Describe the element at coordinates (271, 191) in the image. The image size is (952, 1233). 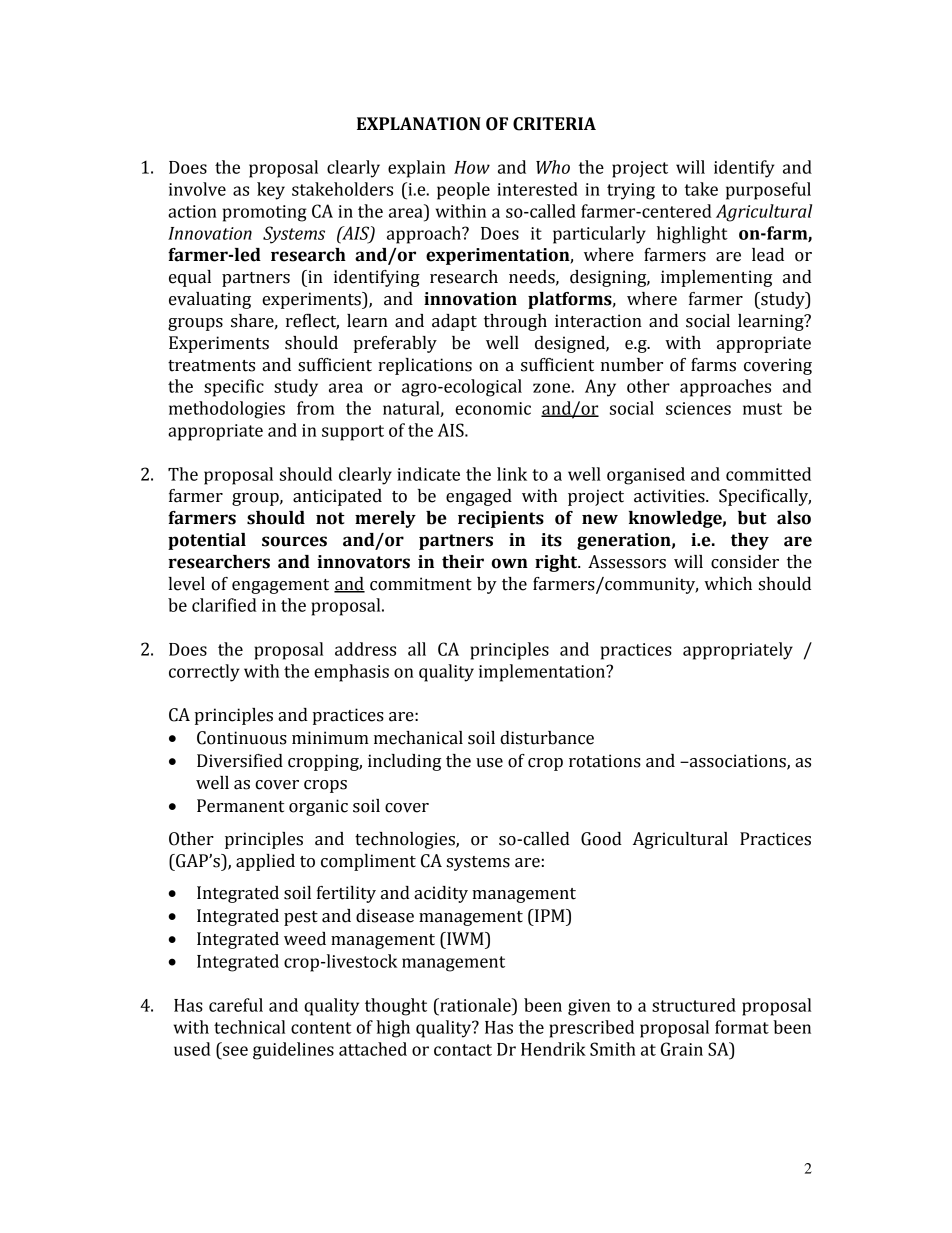
I see `key` at that location.
